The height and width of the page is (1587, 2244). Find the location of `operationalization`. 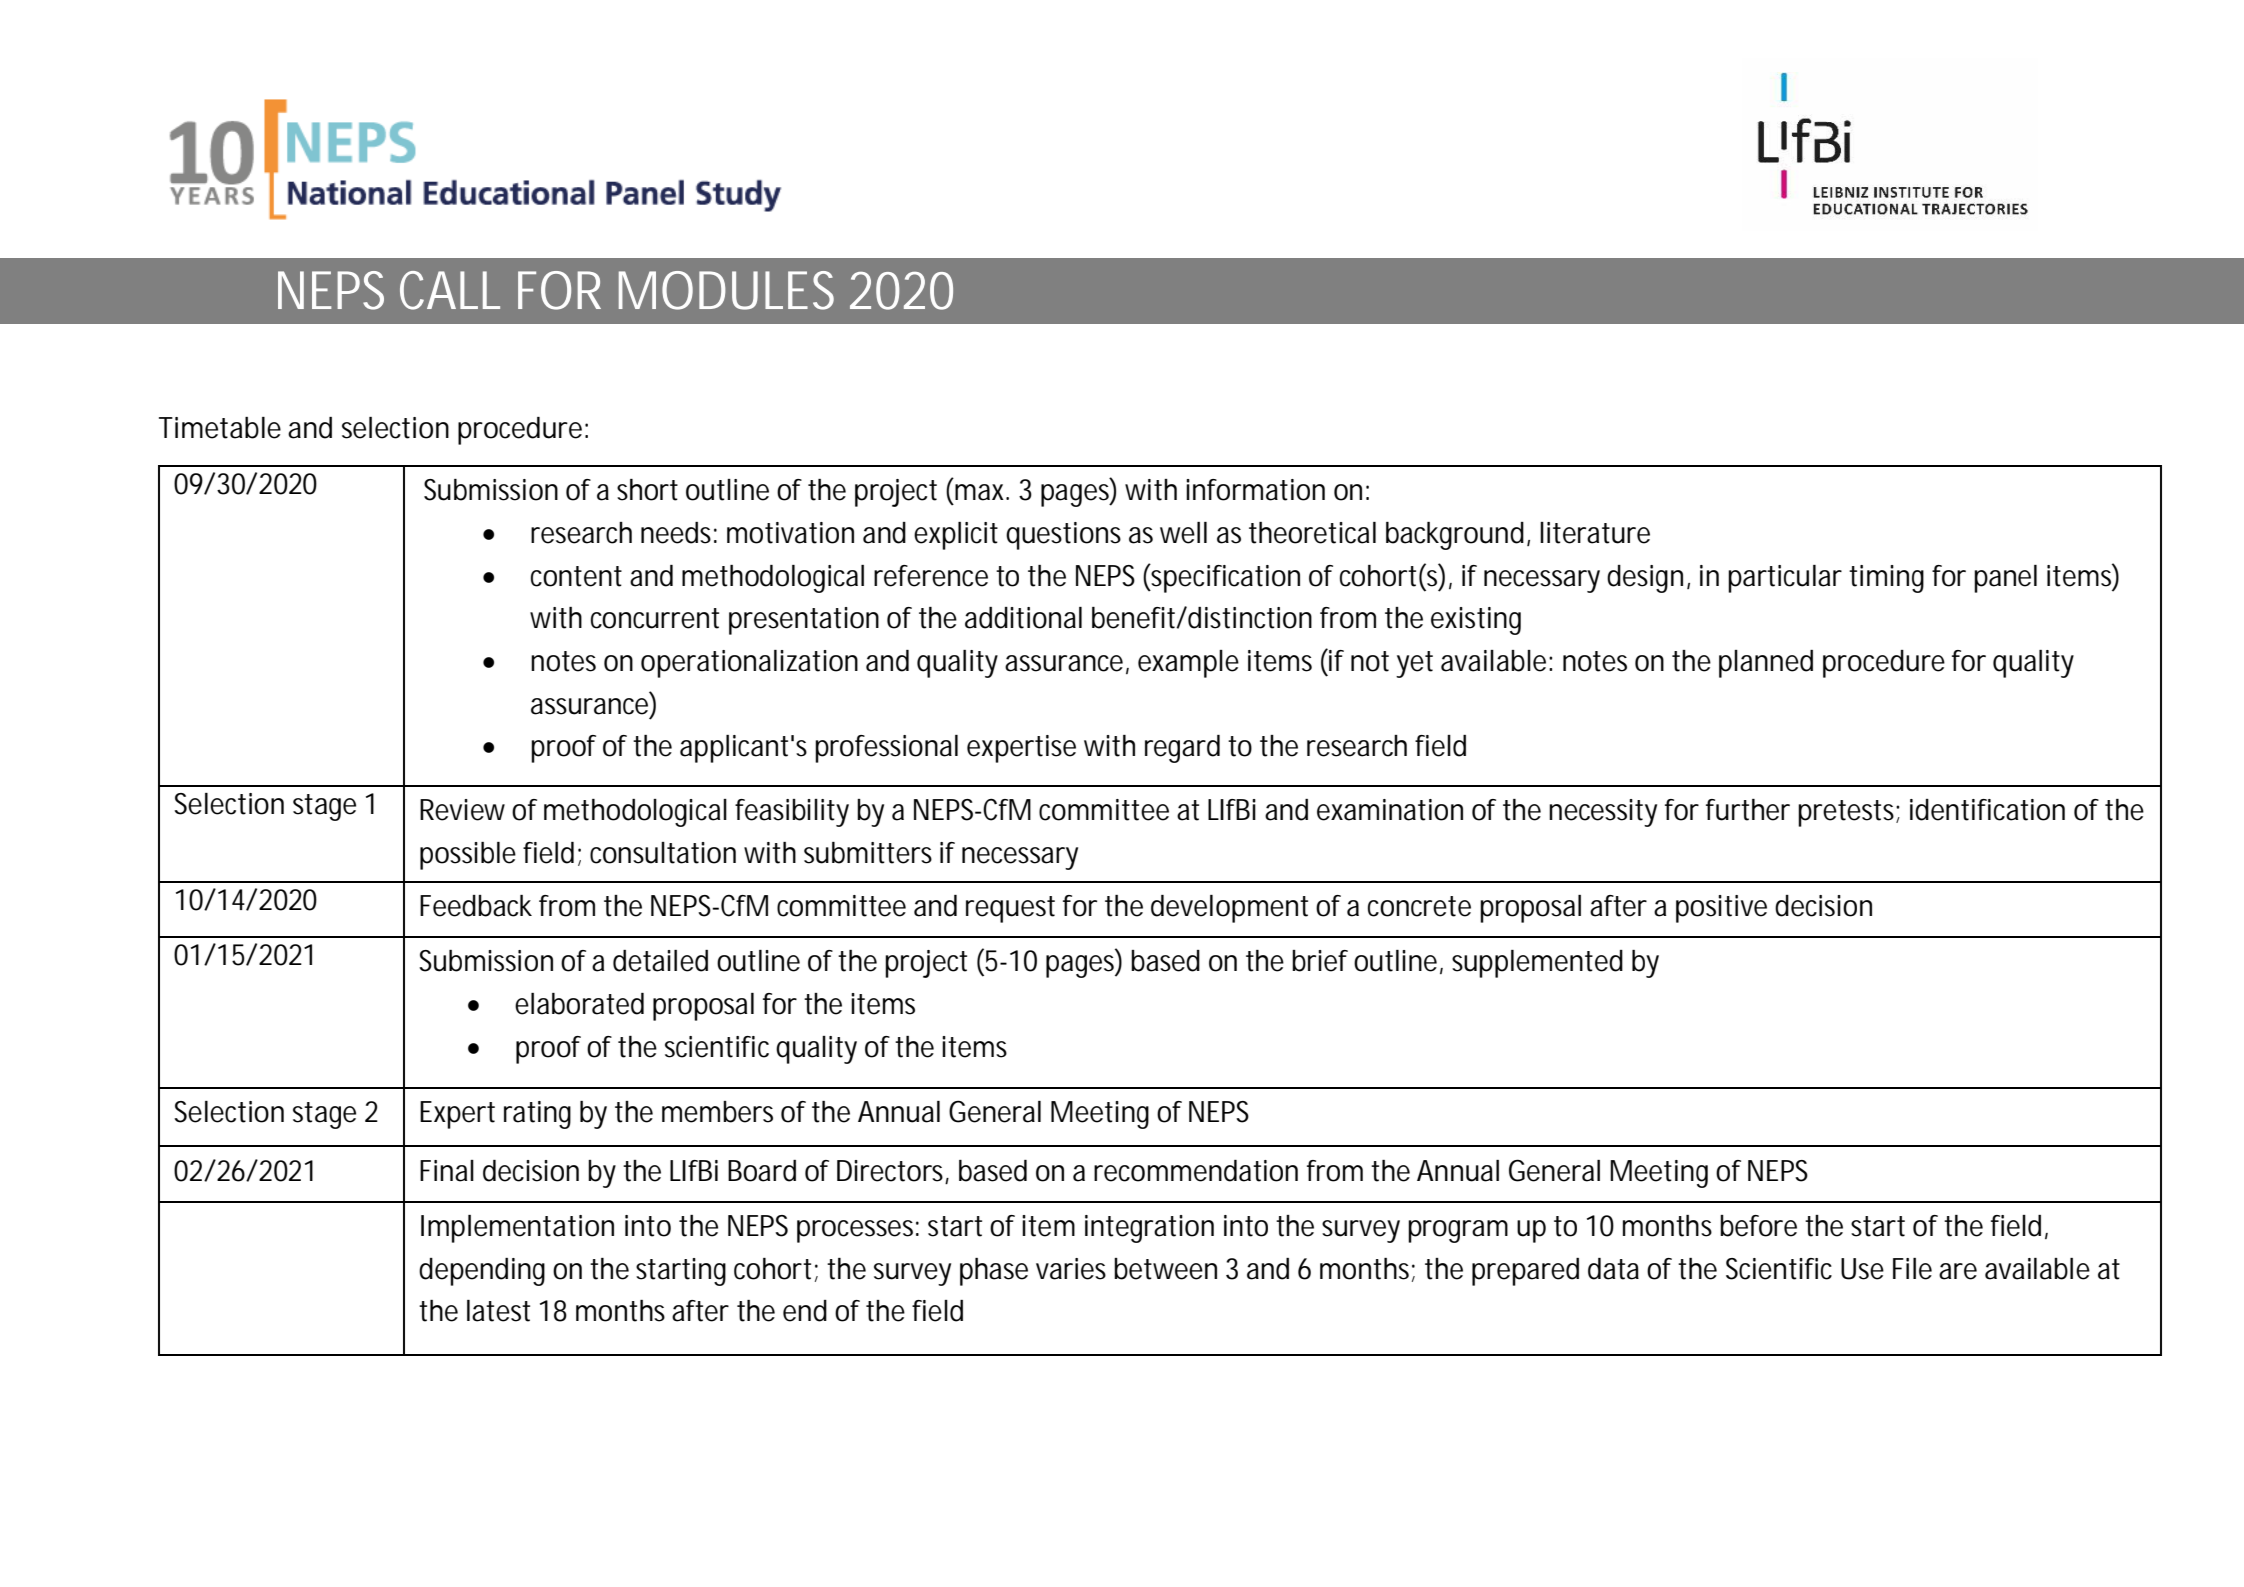

operationalization is located at coordinates (749, 664).
